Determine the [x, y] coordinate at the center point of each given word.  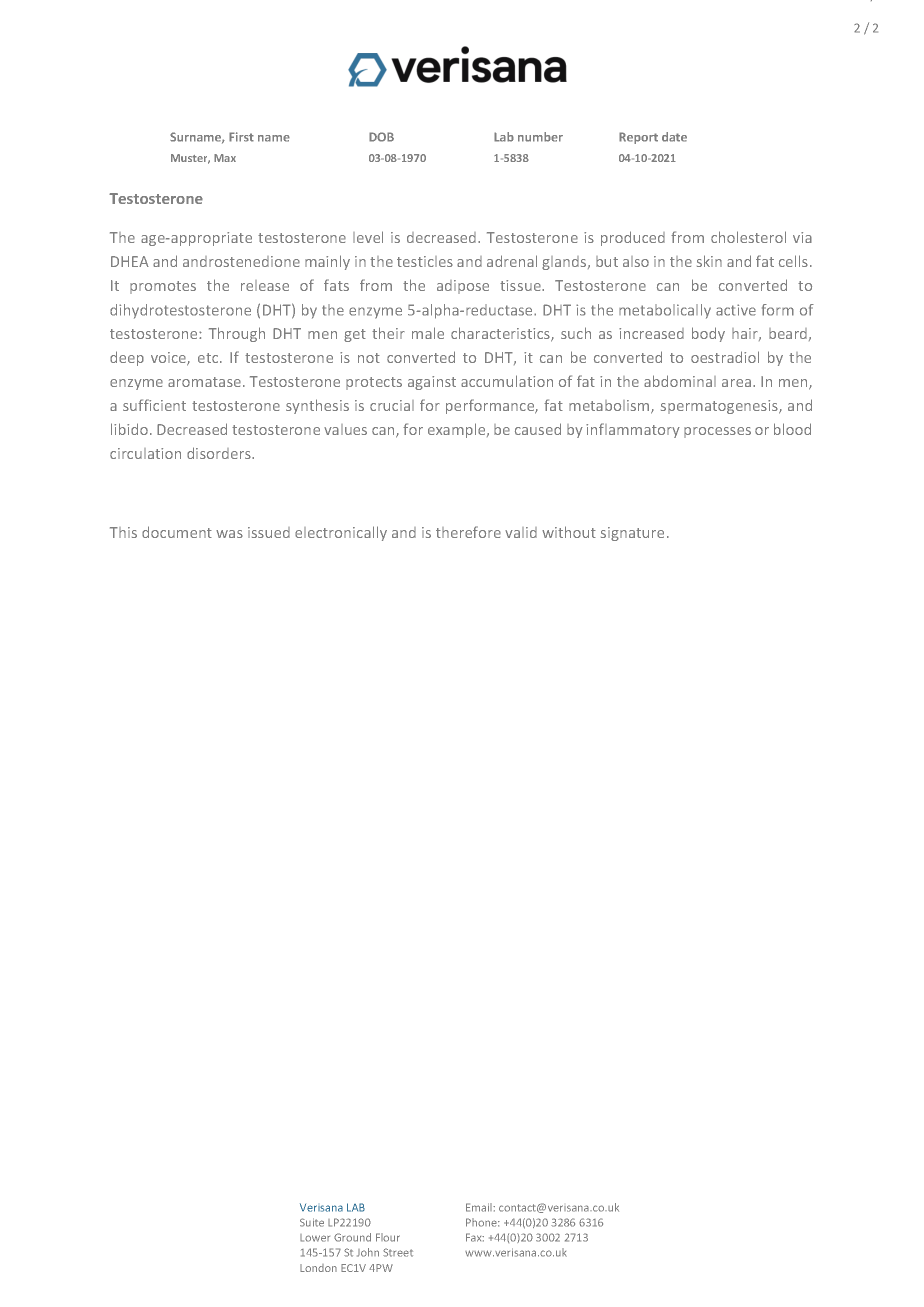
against [432, 383]
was [229, 534]
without [569, 532]
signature [632, 534]
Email [480, 1207]
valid [521, 532]
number [540, 137]
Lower [315, 1238]
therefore [468, 532]
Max [225, 158]
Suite [312, 1222]
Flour [388, 1237]
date [674, 137]
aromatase [206, 382]
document [177, 532]
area [736, 383]
